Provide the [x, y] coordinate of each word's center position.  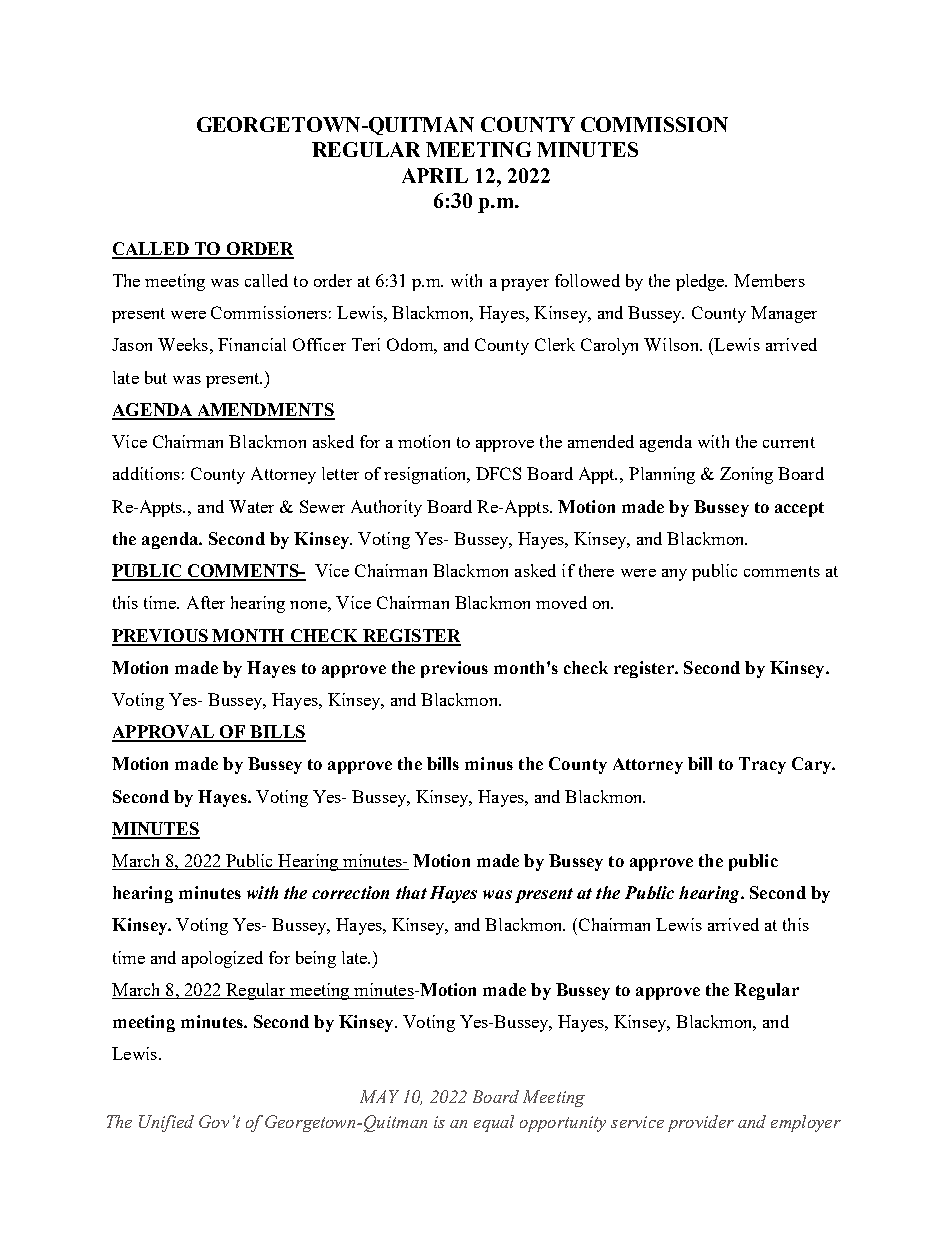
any [674, 575]
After [206, 602]
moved [561, 602]
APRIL [435, 175]
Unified [166, 1123]
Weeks [183, 344]
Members [769, 280]
